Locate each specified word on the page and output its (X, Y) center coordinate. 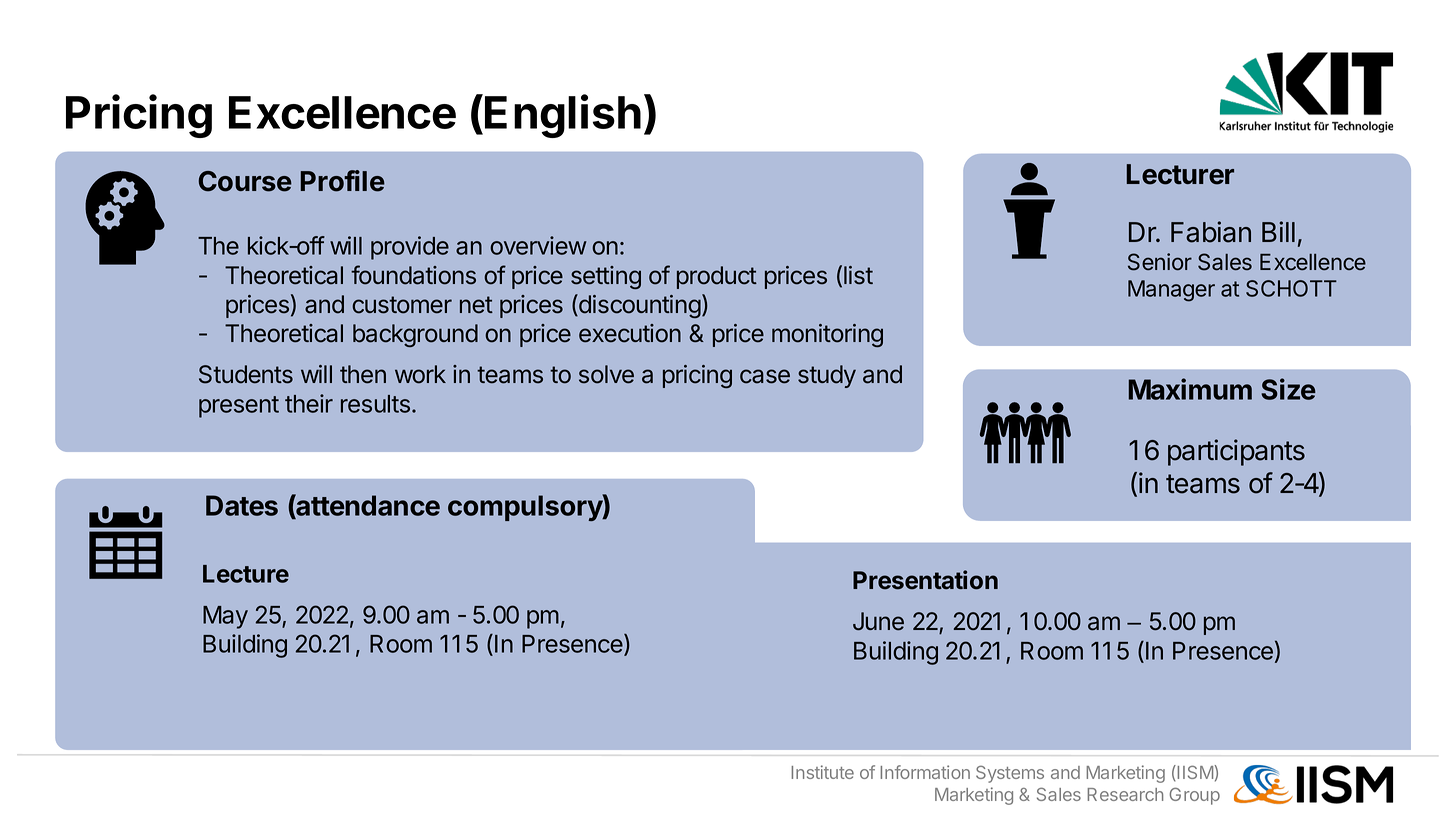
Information (925, 772)
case (765, 376)
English (563, 116)
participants (1236, 452)
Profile (343, 181)
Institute (822, 772)
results (375, 404)
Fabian (1211, 232)
